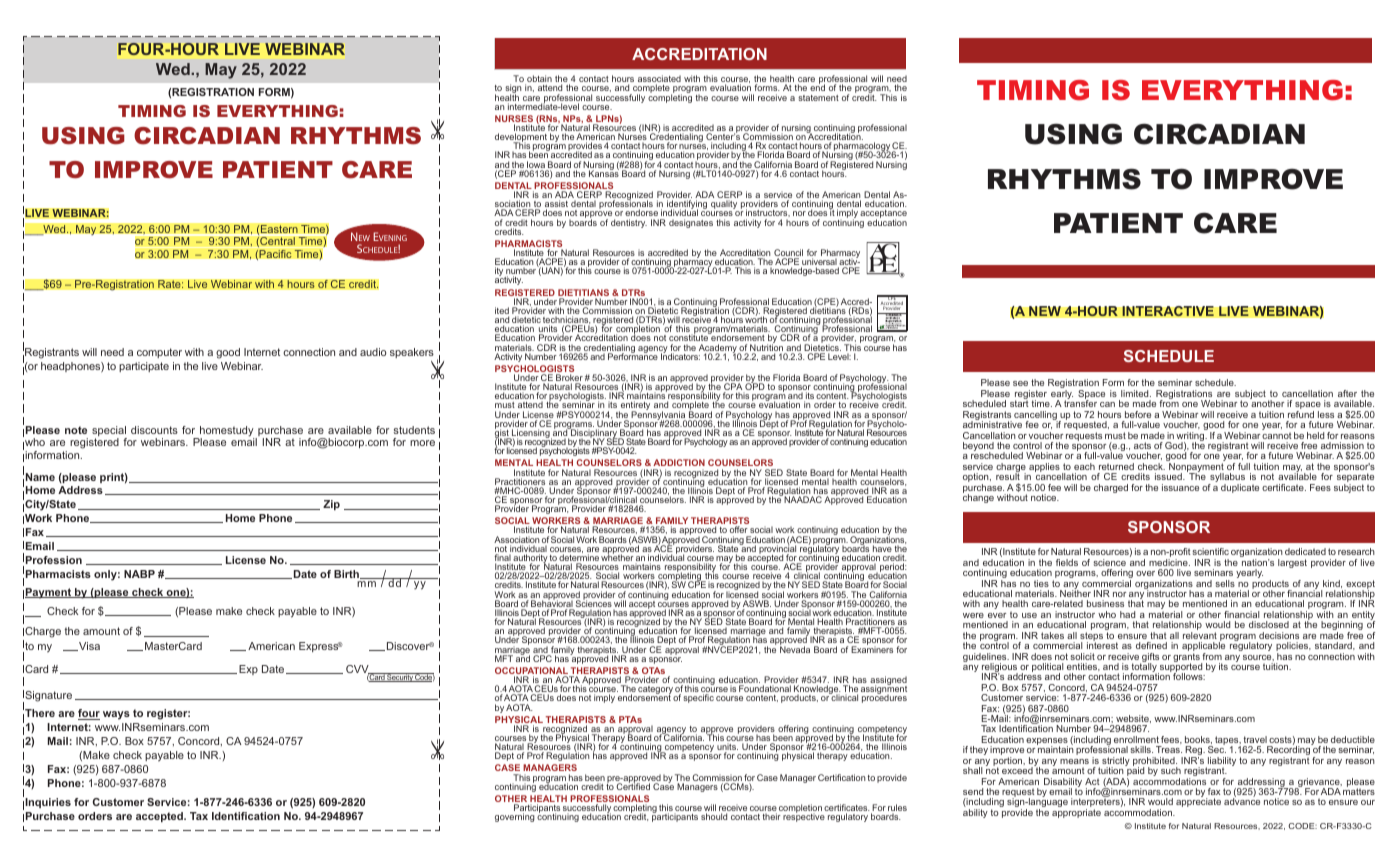 The width and height of the document is (1400, 850). Describe the element at coordinates (116, 715) in the document. I see `ways` at that location.
